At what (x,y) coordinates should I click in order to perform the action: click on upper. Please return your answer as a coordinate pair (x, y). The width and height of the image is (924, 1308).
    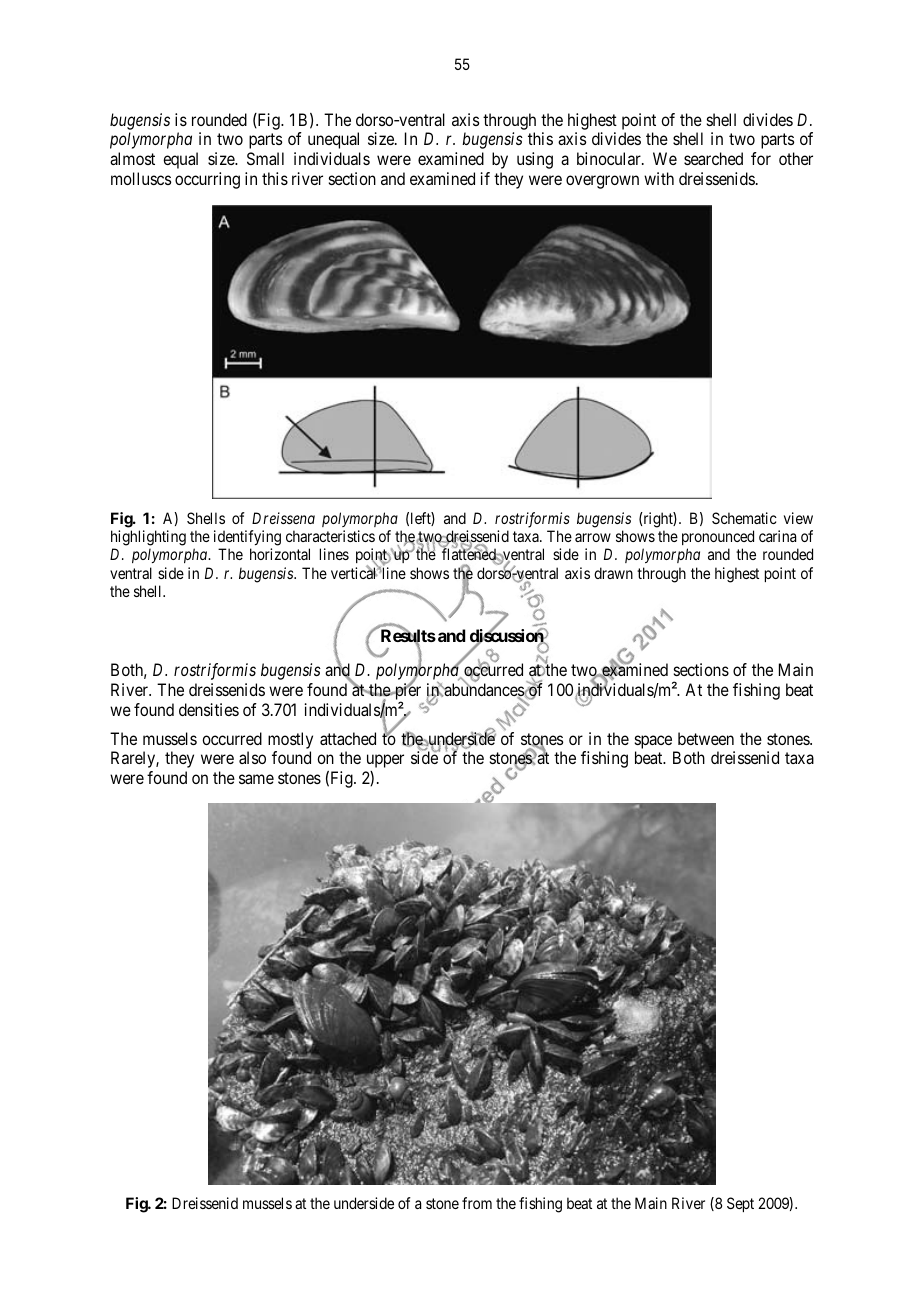
    Looking at the image, I should click on (385, 761).
